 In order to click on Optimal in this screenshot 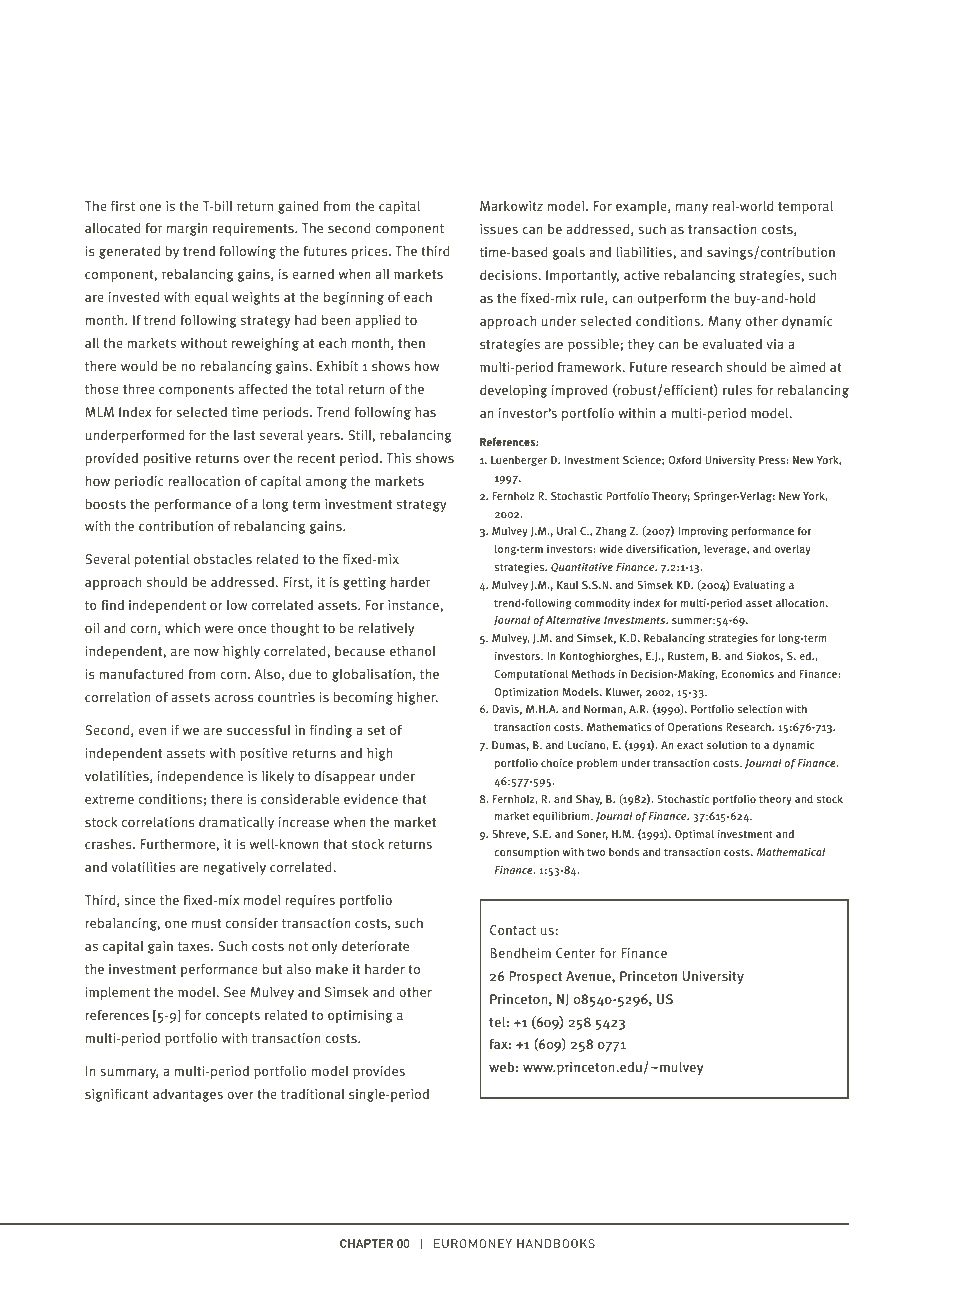, I will do `click(694, 835)`.
